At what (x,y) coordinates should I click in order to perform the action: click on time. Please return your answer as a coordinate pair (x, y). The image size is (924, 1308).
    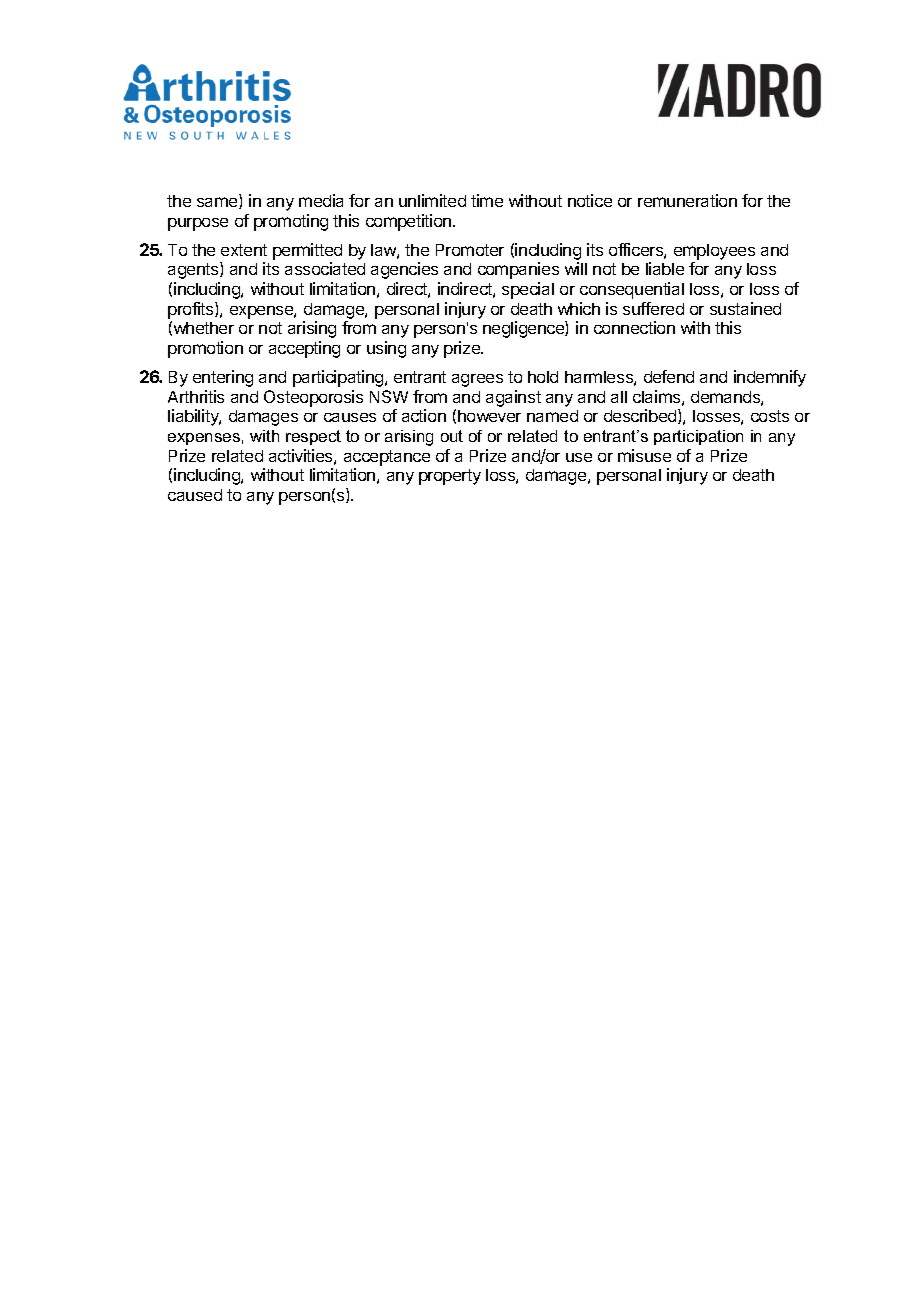
    Looking at the image, I should click on (487, 200).
